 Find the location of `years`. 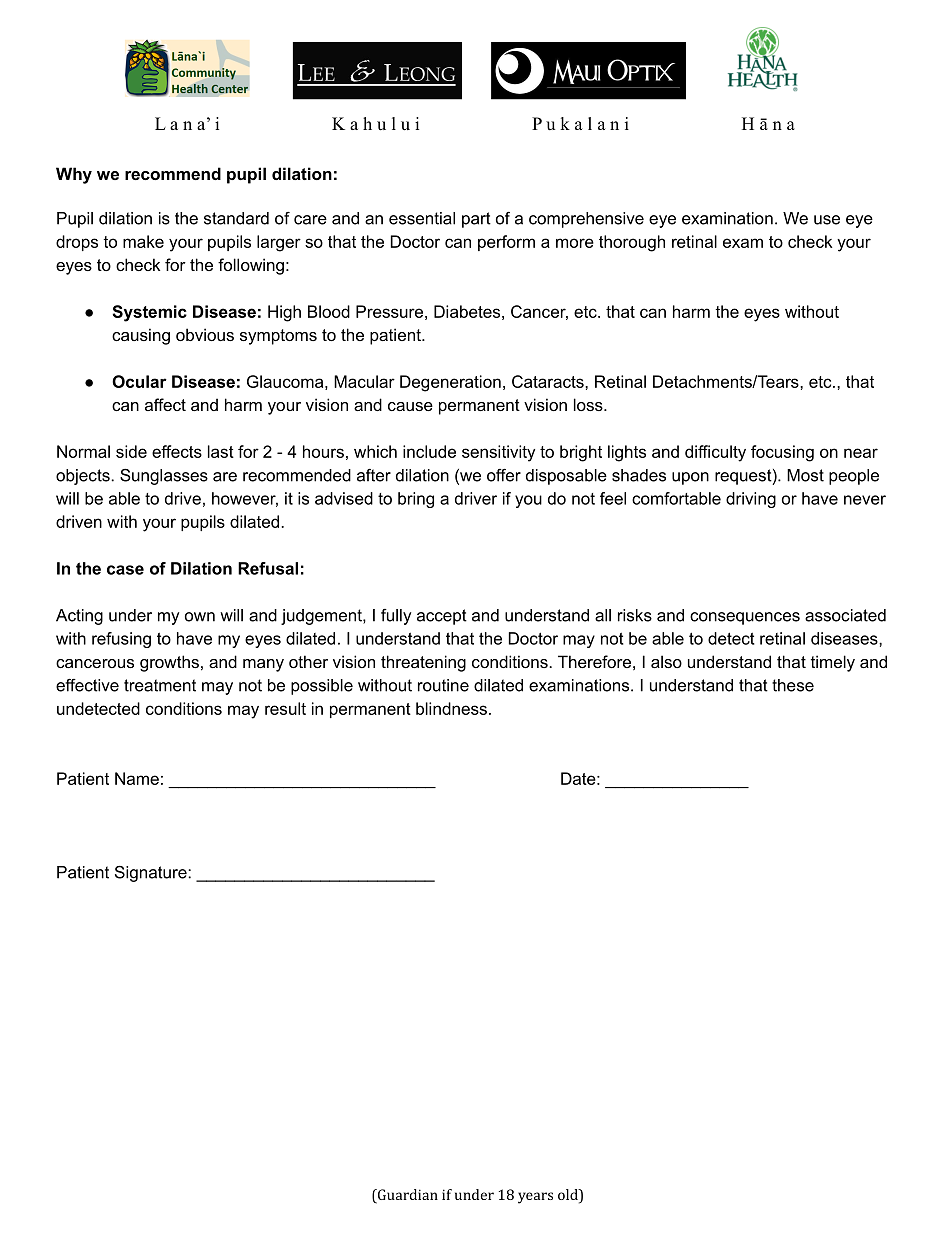

years is located at coordinates (535, 1198).
